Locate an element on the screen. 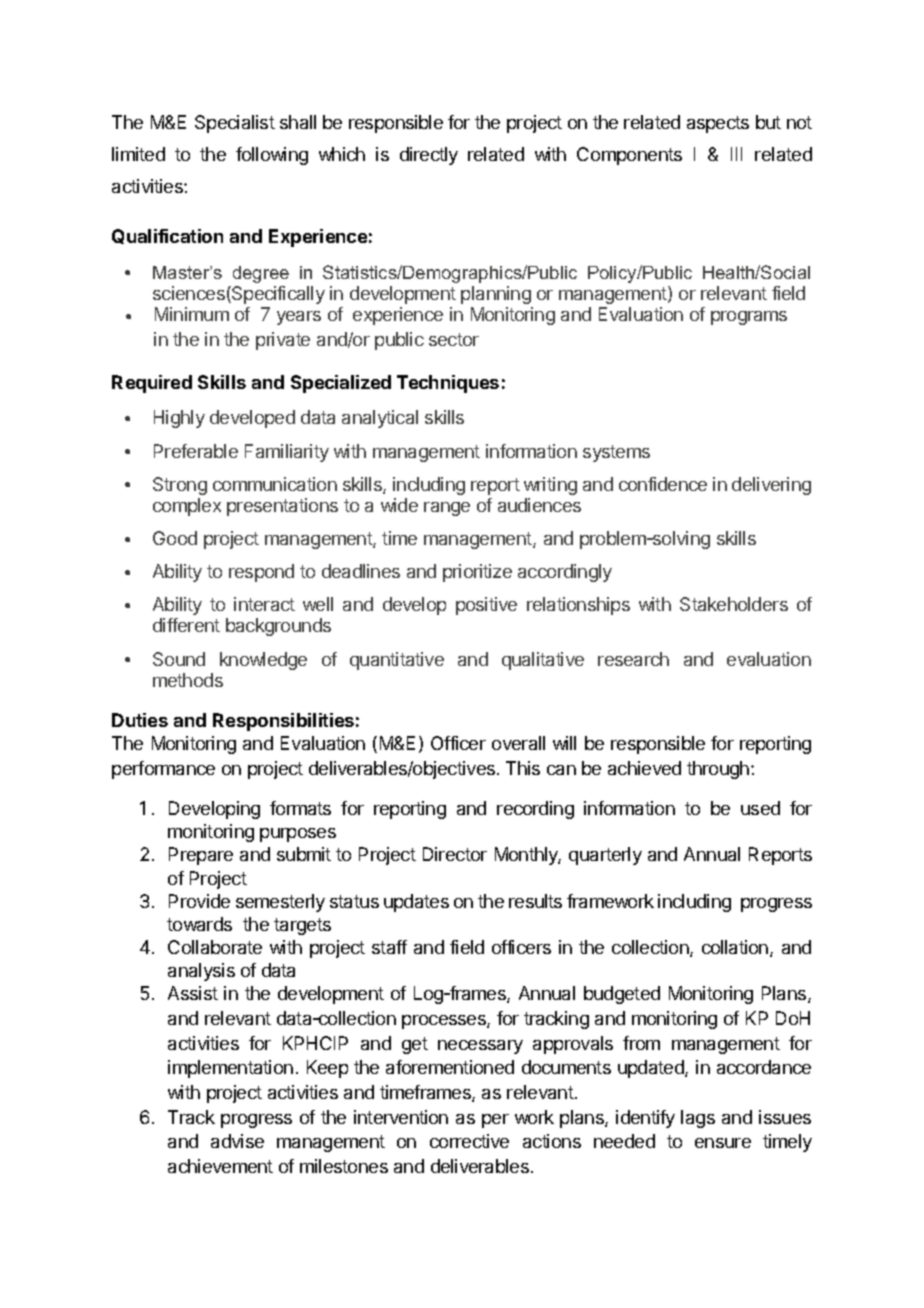 This screenshot has width=924, height=1308. Specialist is located at coordinates (235, 124).
